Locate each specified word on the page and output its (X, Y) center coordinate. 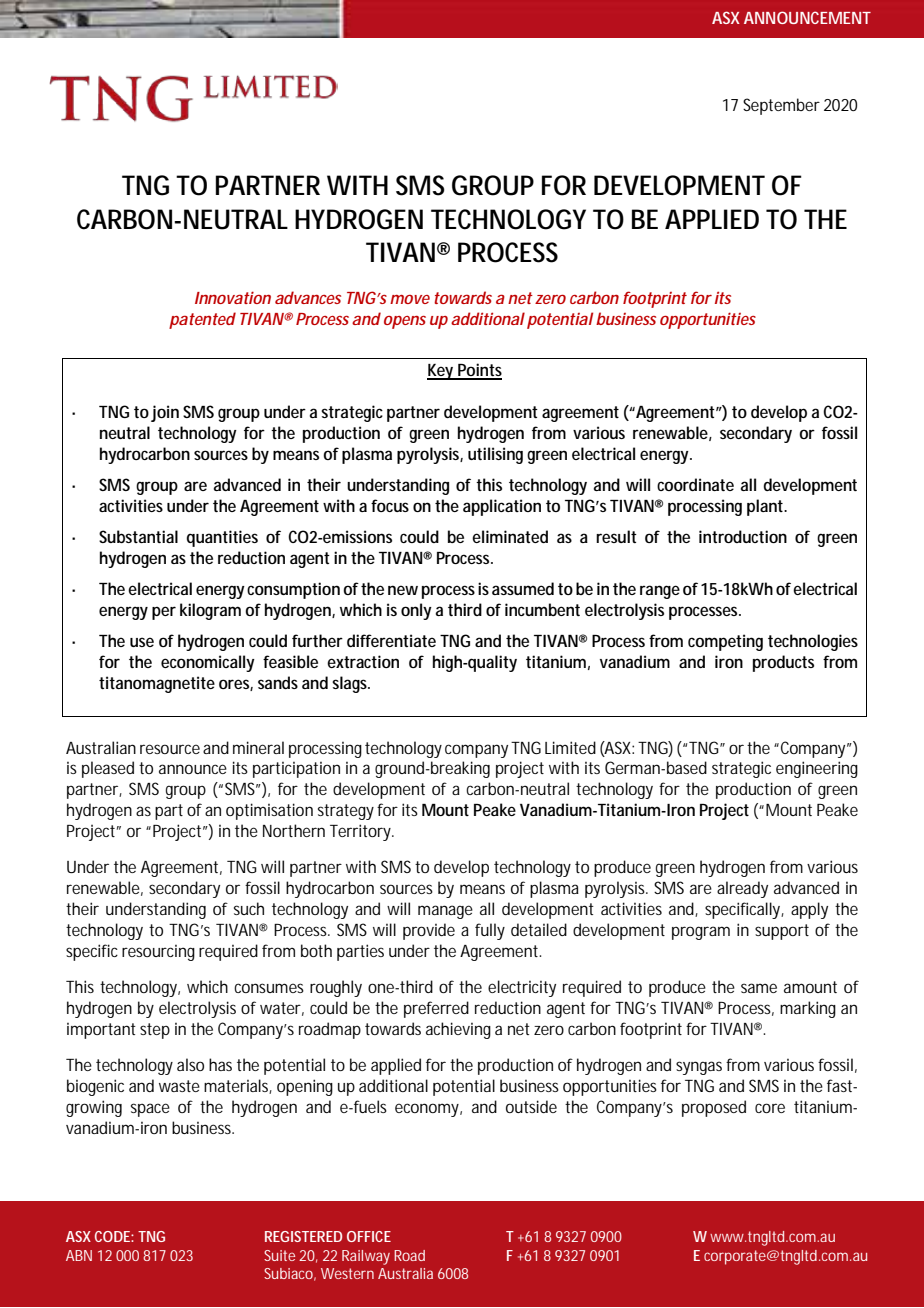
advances (308, 297)
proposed (714, 1108)
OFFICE (369, 1236)
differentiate (391, 640)
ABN (79, 1255)
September (781, 106)
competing (725, 642)
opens (405, 322)
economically (208, 663)
